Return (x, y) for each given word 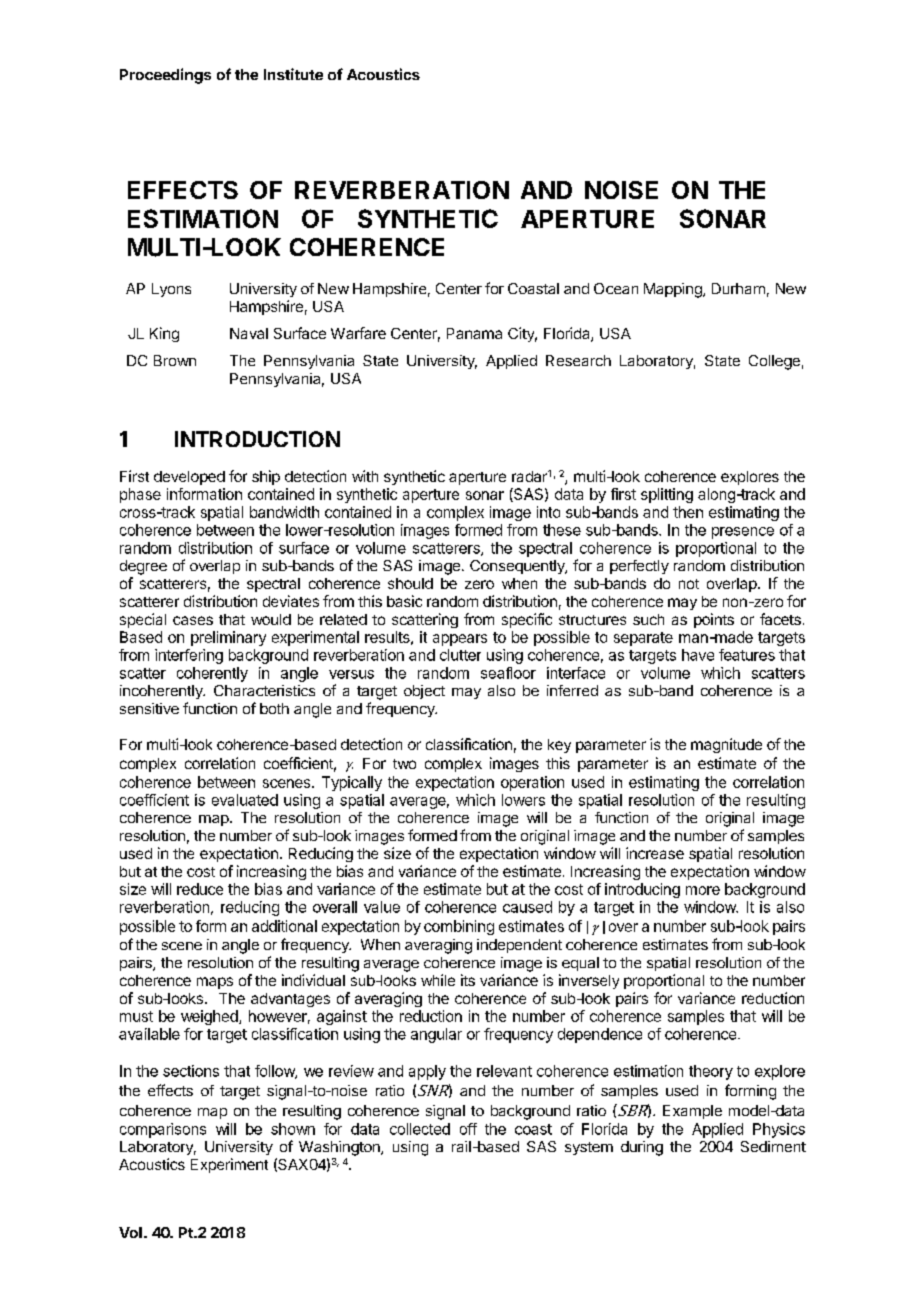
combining (459, 927)
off (468, 1129)
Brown (175, 360)
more (703, 890)
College (774, 362)
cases (193, 620)
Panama (474, 333)
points (714, 620)
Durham (738, 288)
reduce (200, 889)
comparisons (163, 1130)
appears (460, 640)
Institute (293, 74)
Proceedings (165, 76)
